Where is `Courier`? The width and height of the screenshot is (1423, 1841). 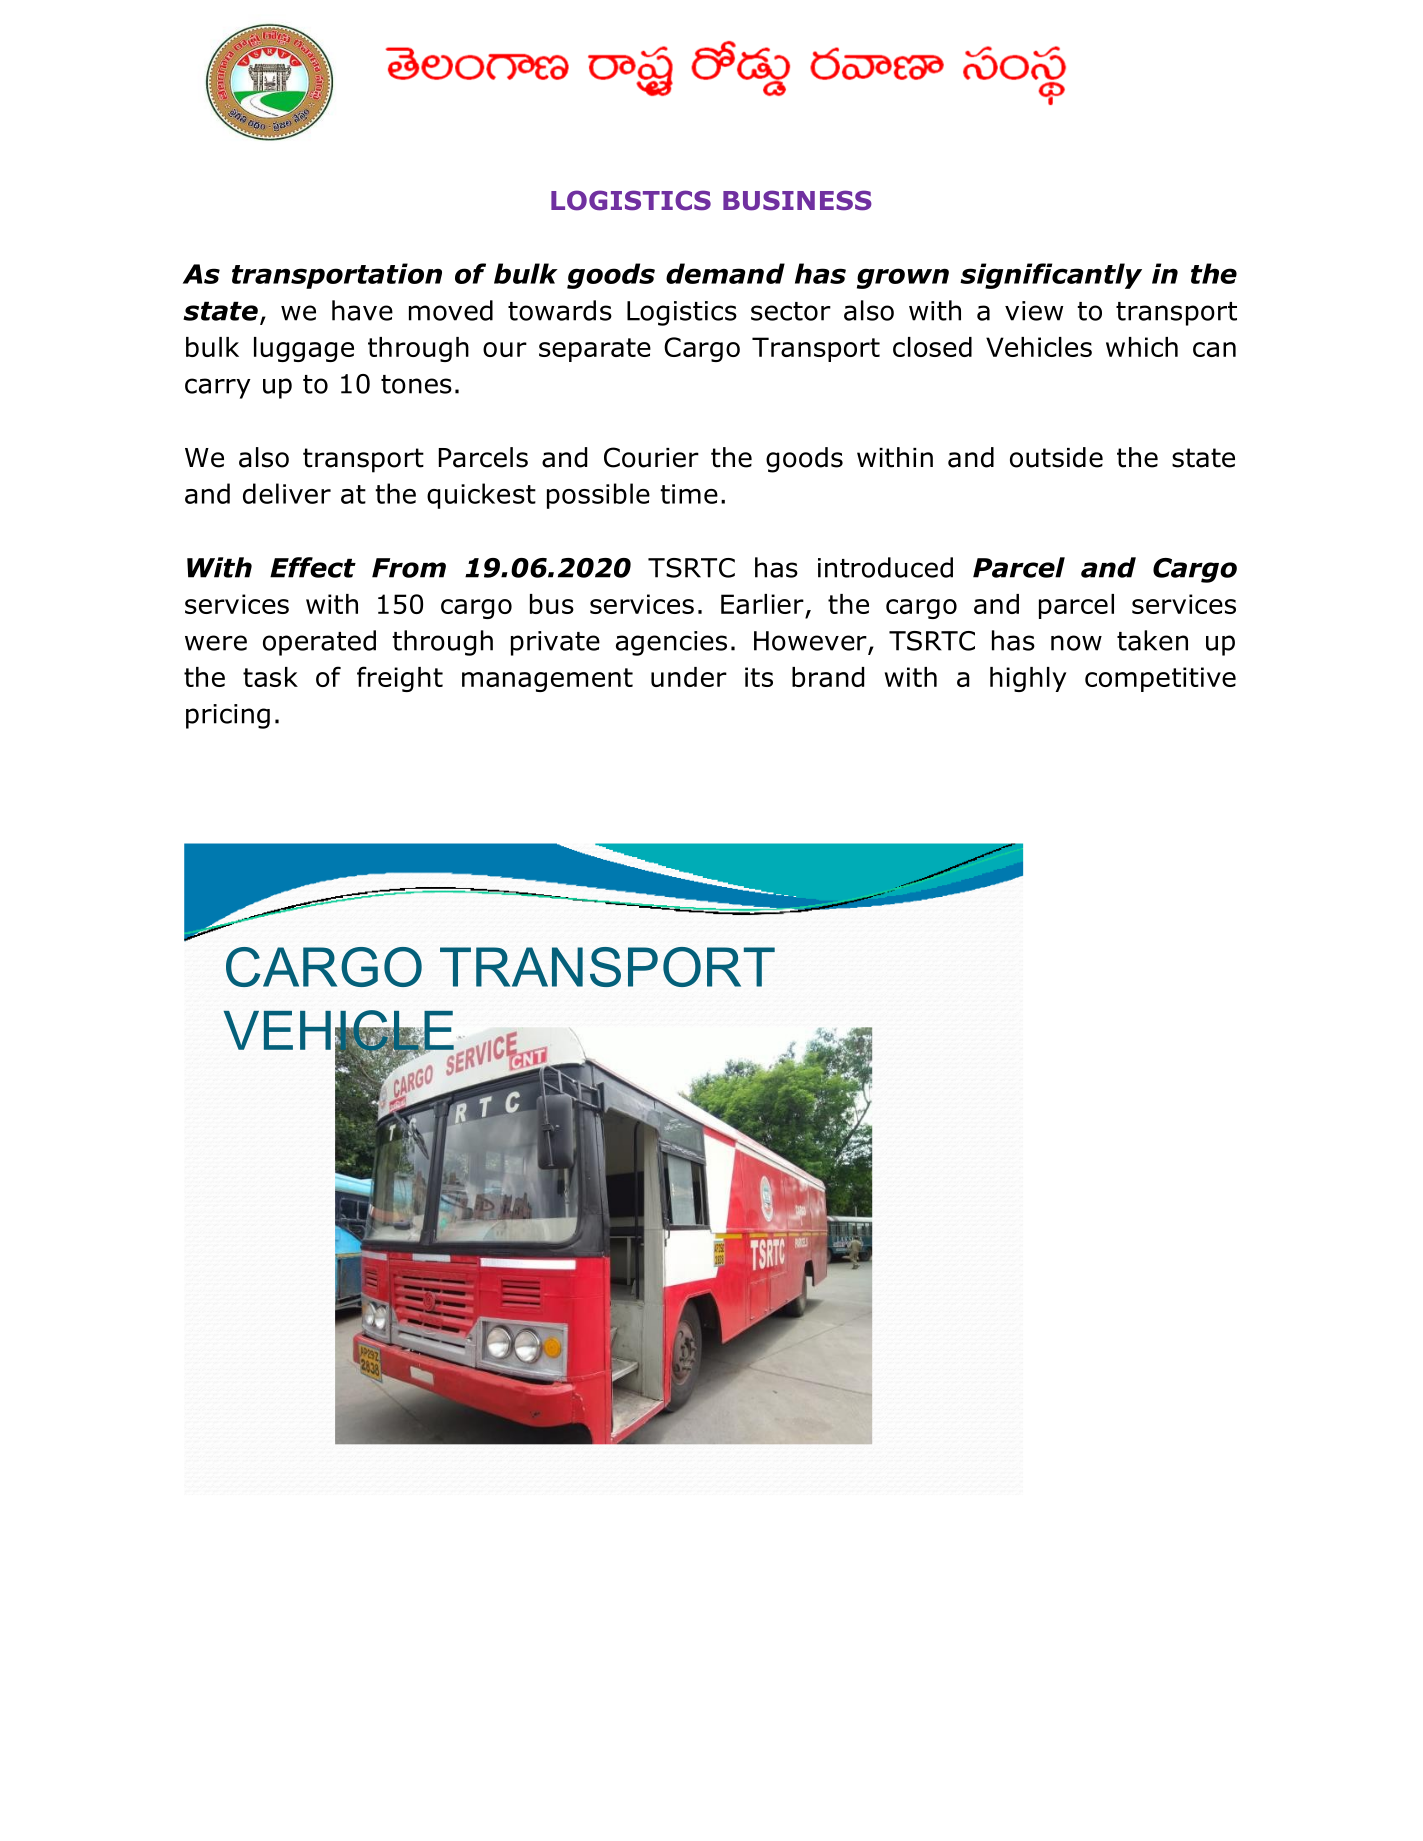
Courier is located at coordinates (651, 457).
